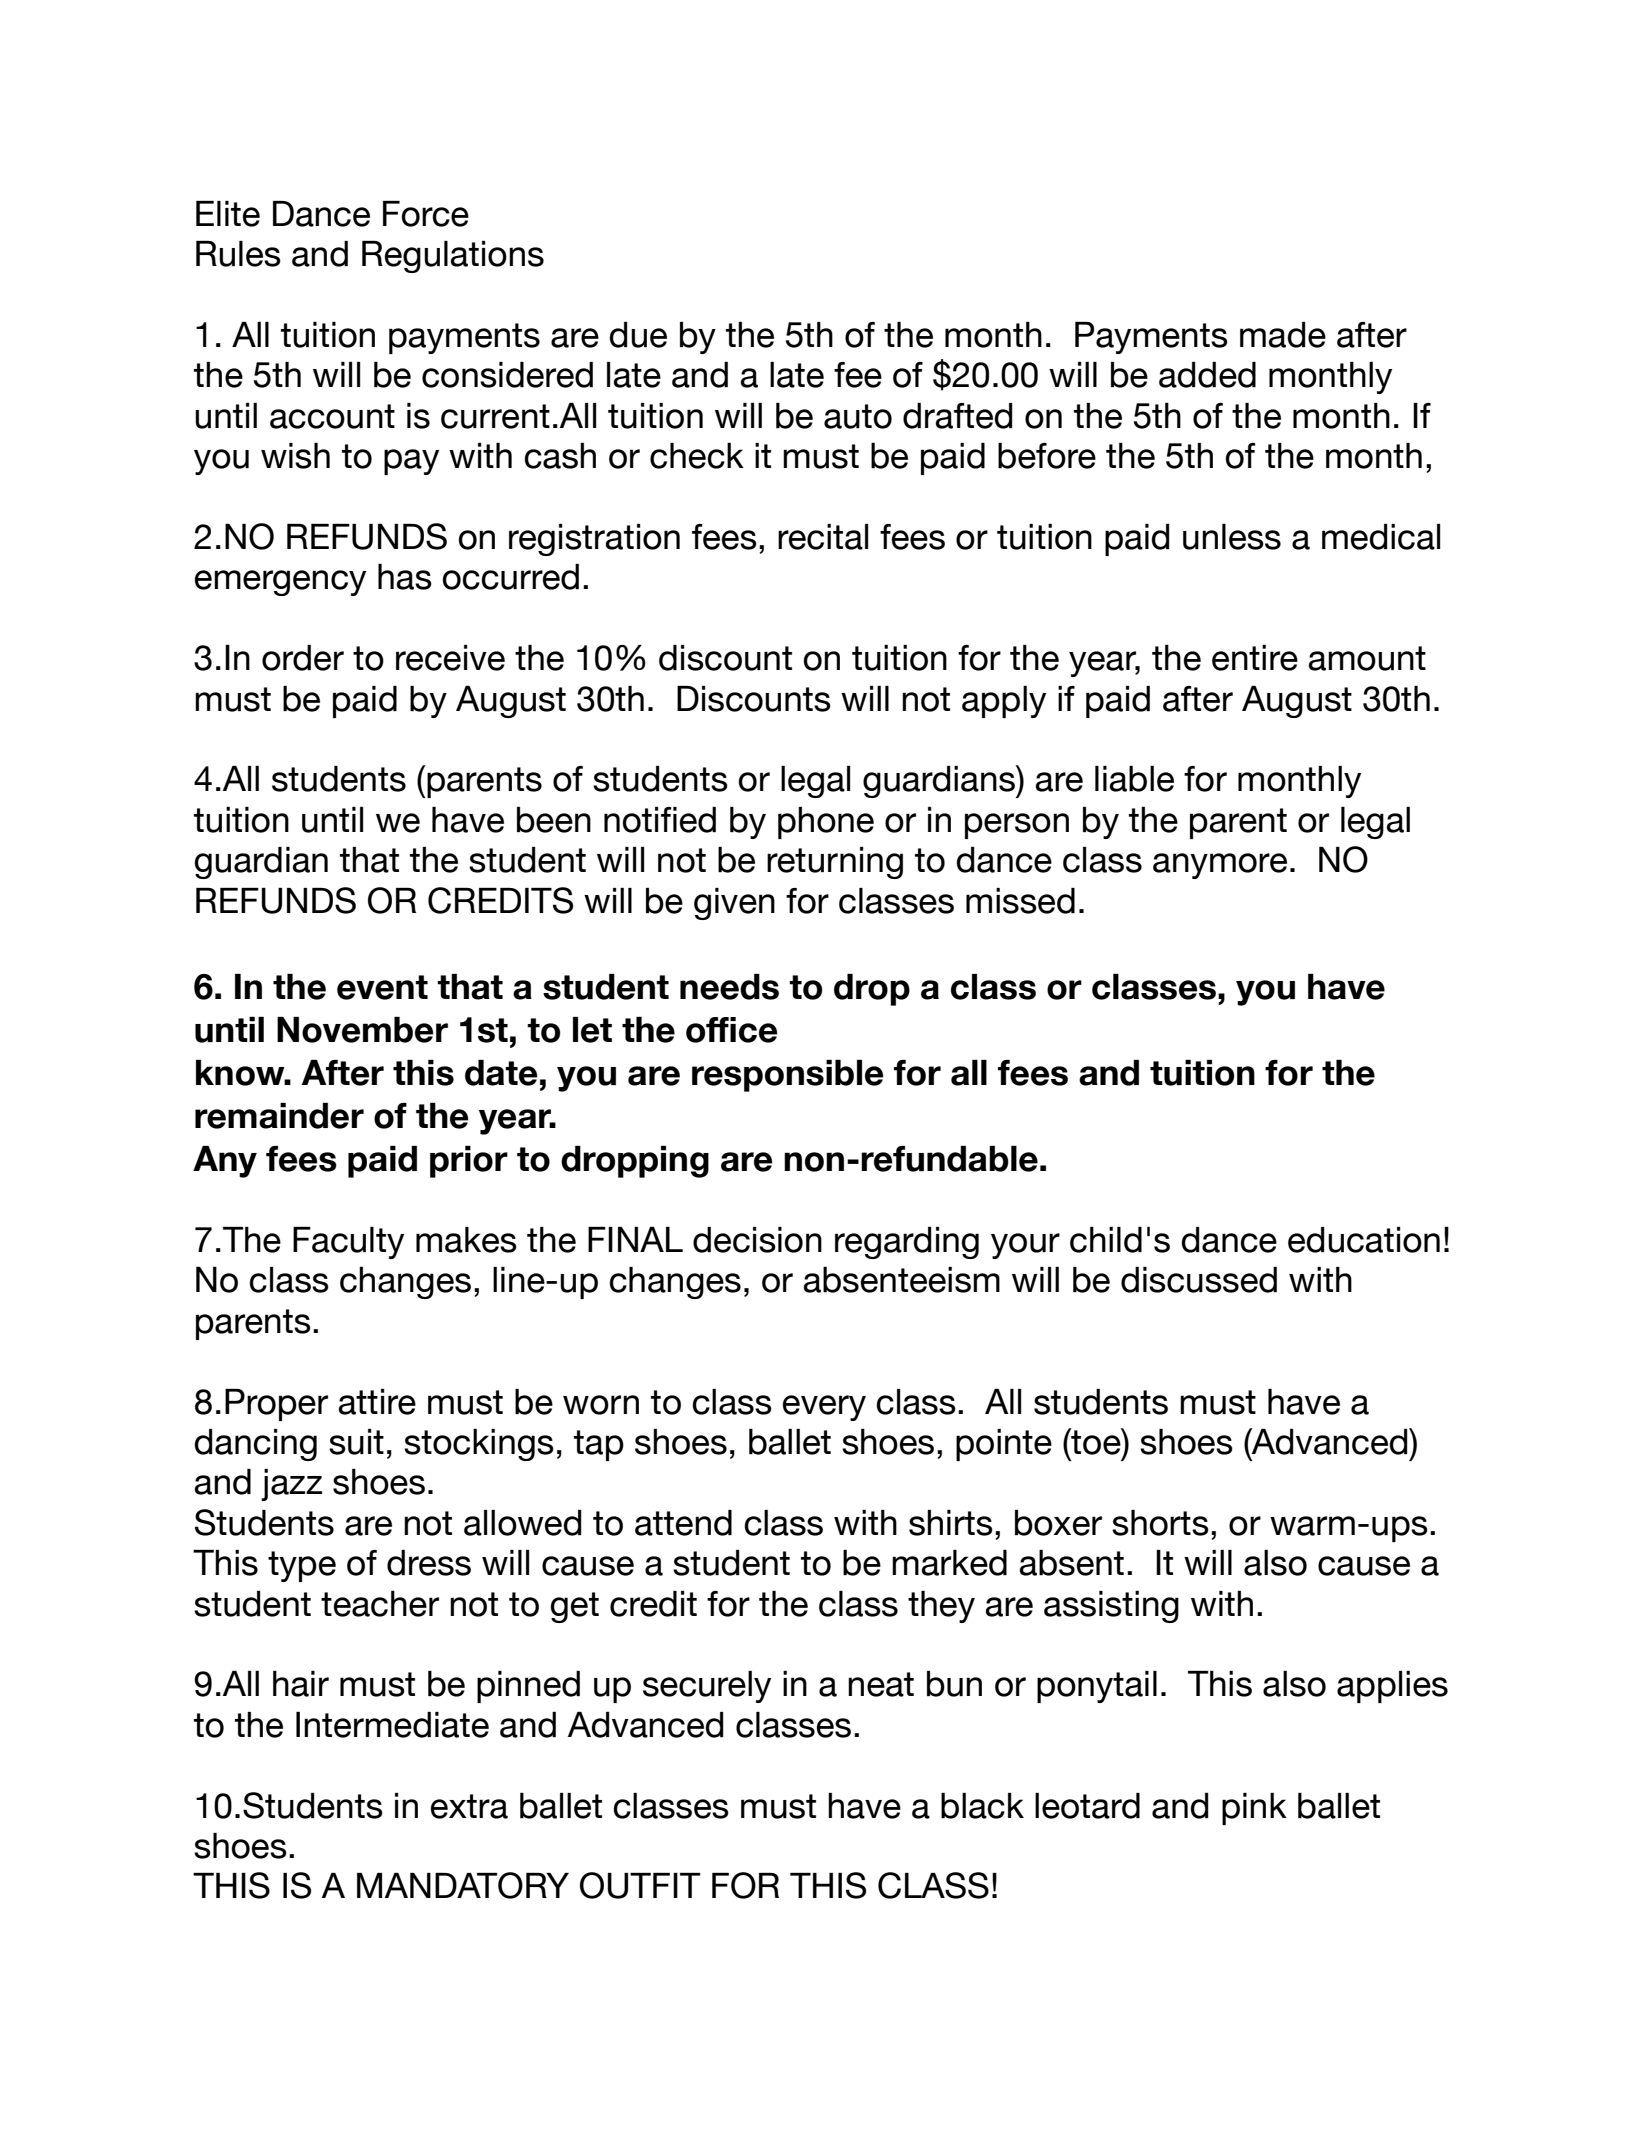 This screenshot has height=2133, width=1648. Describe the element at coordinates (1283, 335) in the screenshot. I see `made` at that location.
